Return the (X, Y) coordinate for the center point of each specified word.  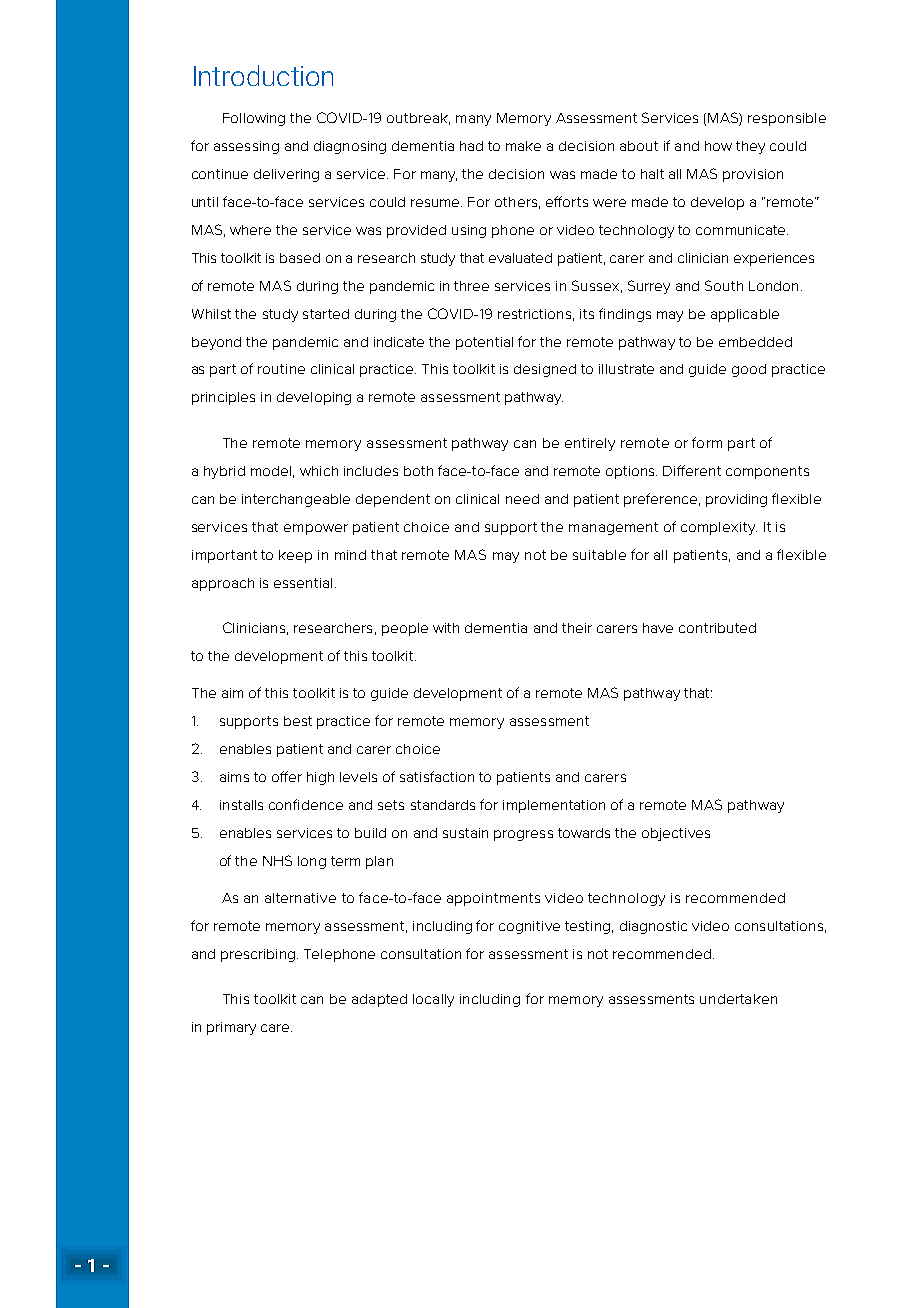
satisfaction (437, 776)
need (522, 499)
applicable (745, 315)
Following (254, 119)
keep (295, 556)
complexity (719, 528)
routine (281, 369)
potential (484, 343)
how (718, 146)
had (471, 146)
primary (231, 1028)
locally (433, 1000)
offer (287, 776)
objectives (676, 834)
